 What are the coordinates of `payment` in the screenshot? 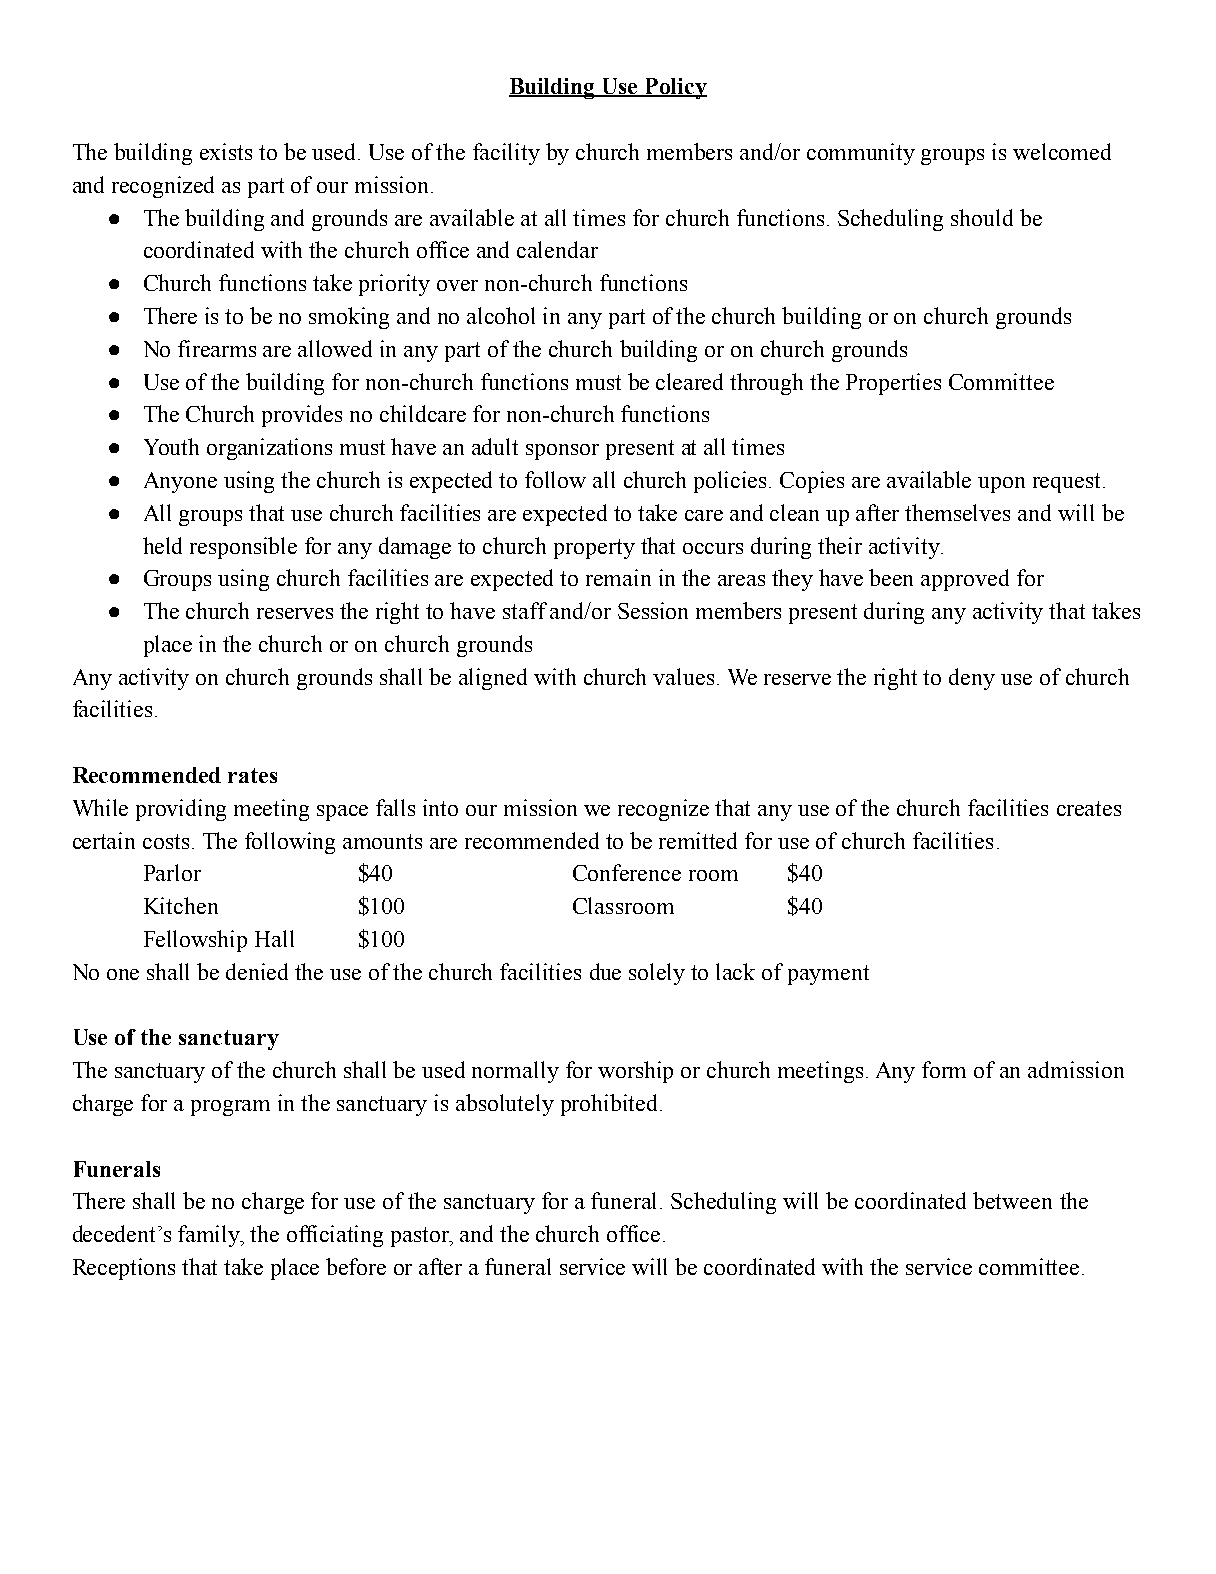 It's located at (828, 975).
